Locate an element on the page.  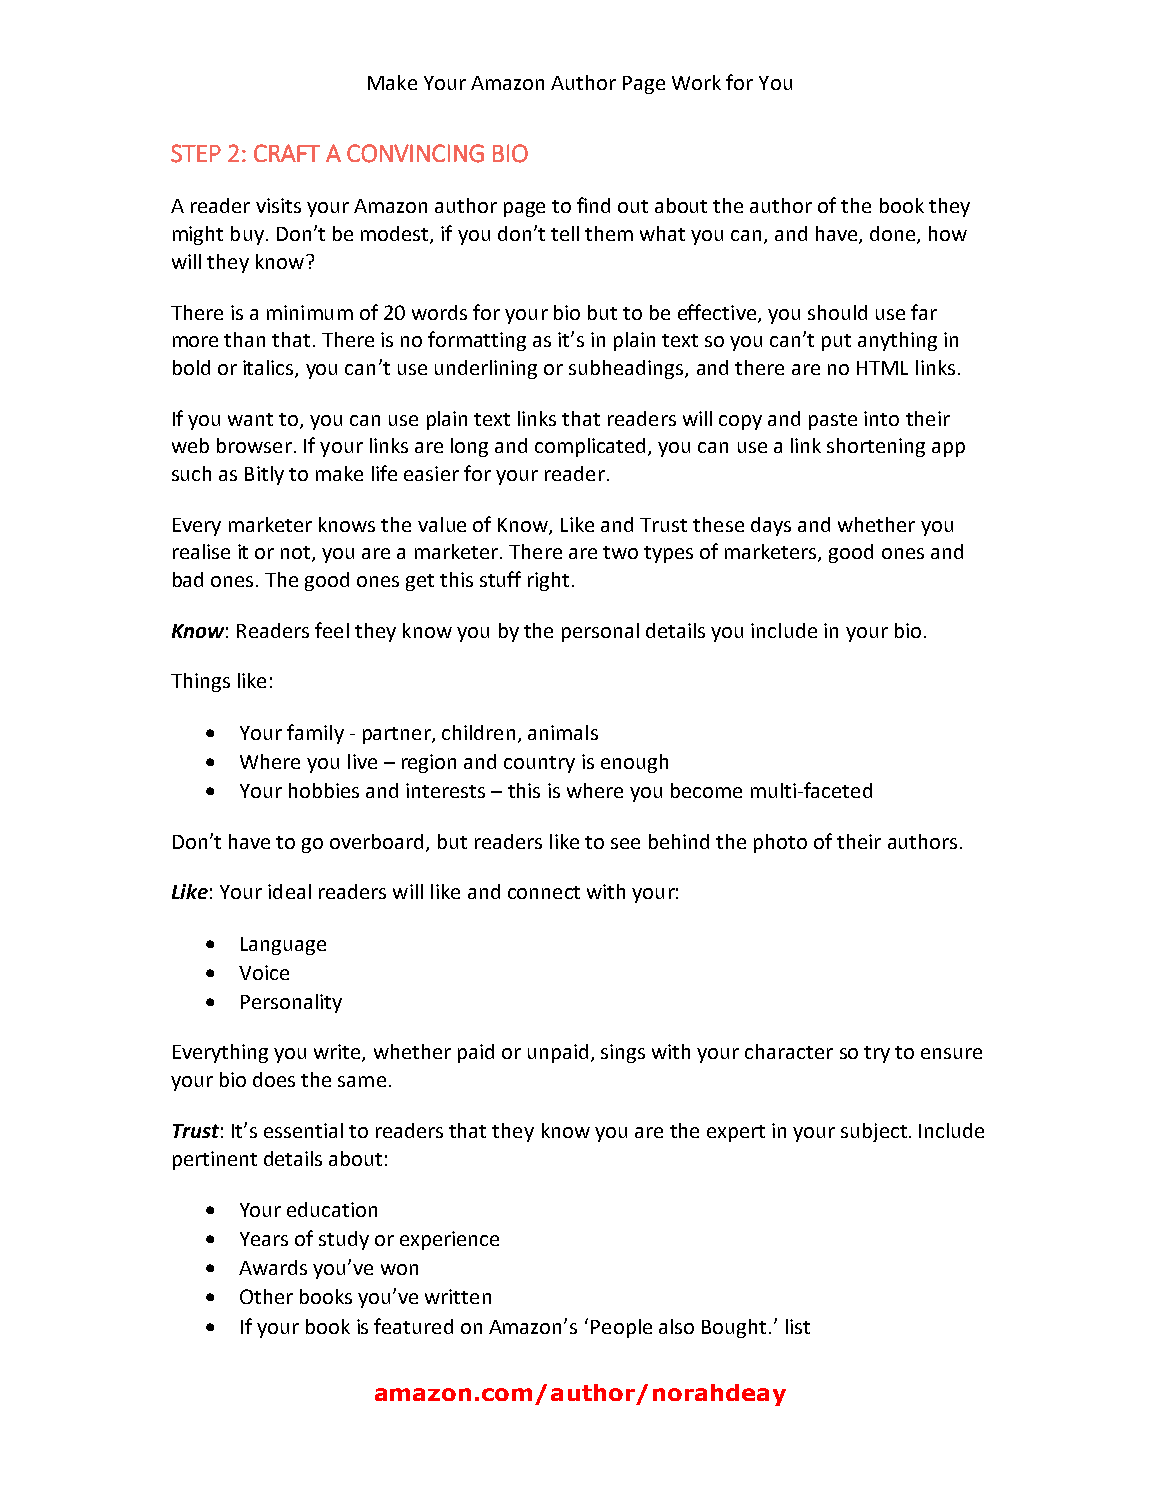
shortening is located at coordinates (876, 447).
